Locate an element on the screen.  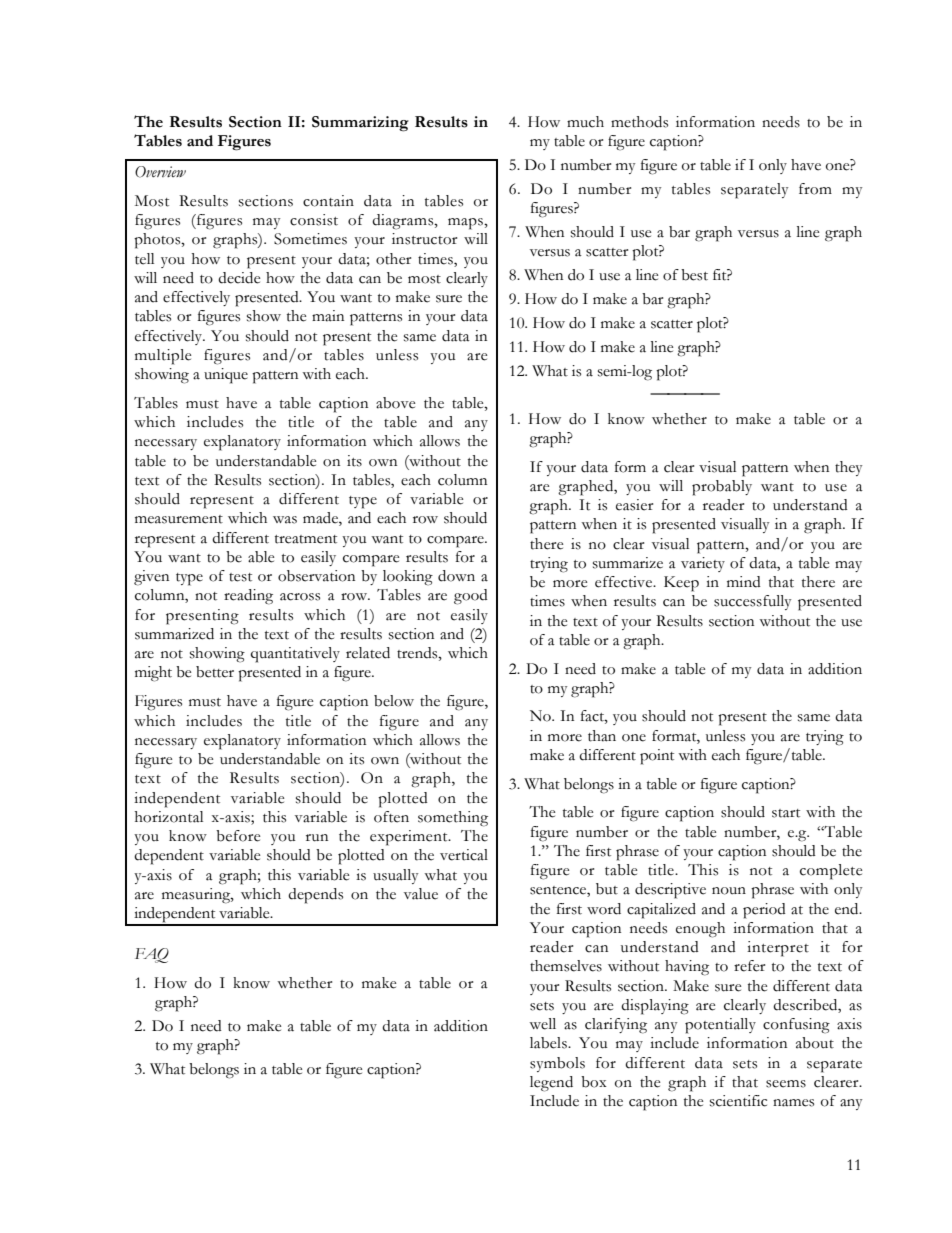
was is located at coordinates (285, 520).
